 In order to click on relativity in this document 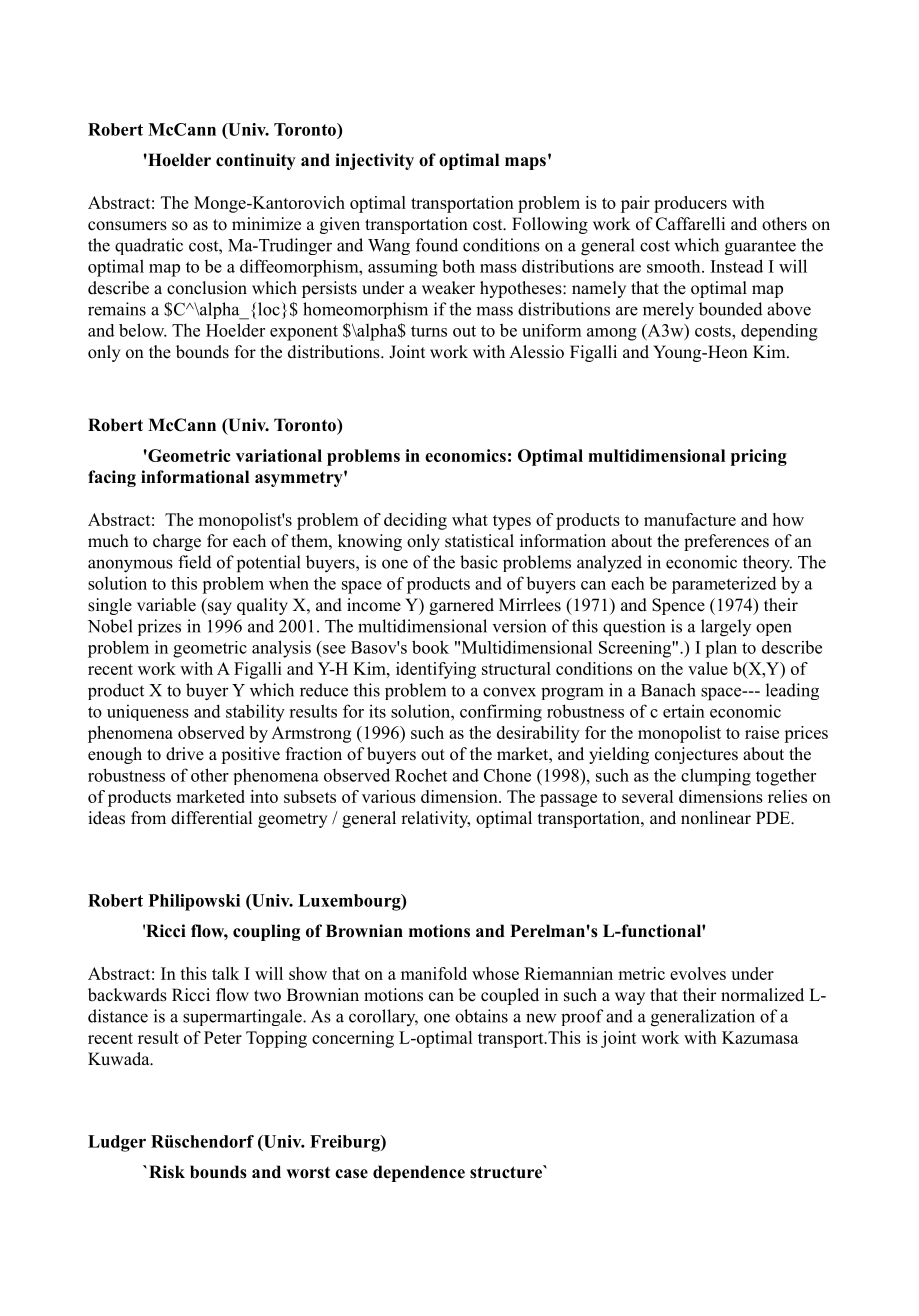, I will do `click(435, 819)`.
